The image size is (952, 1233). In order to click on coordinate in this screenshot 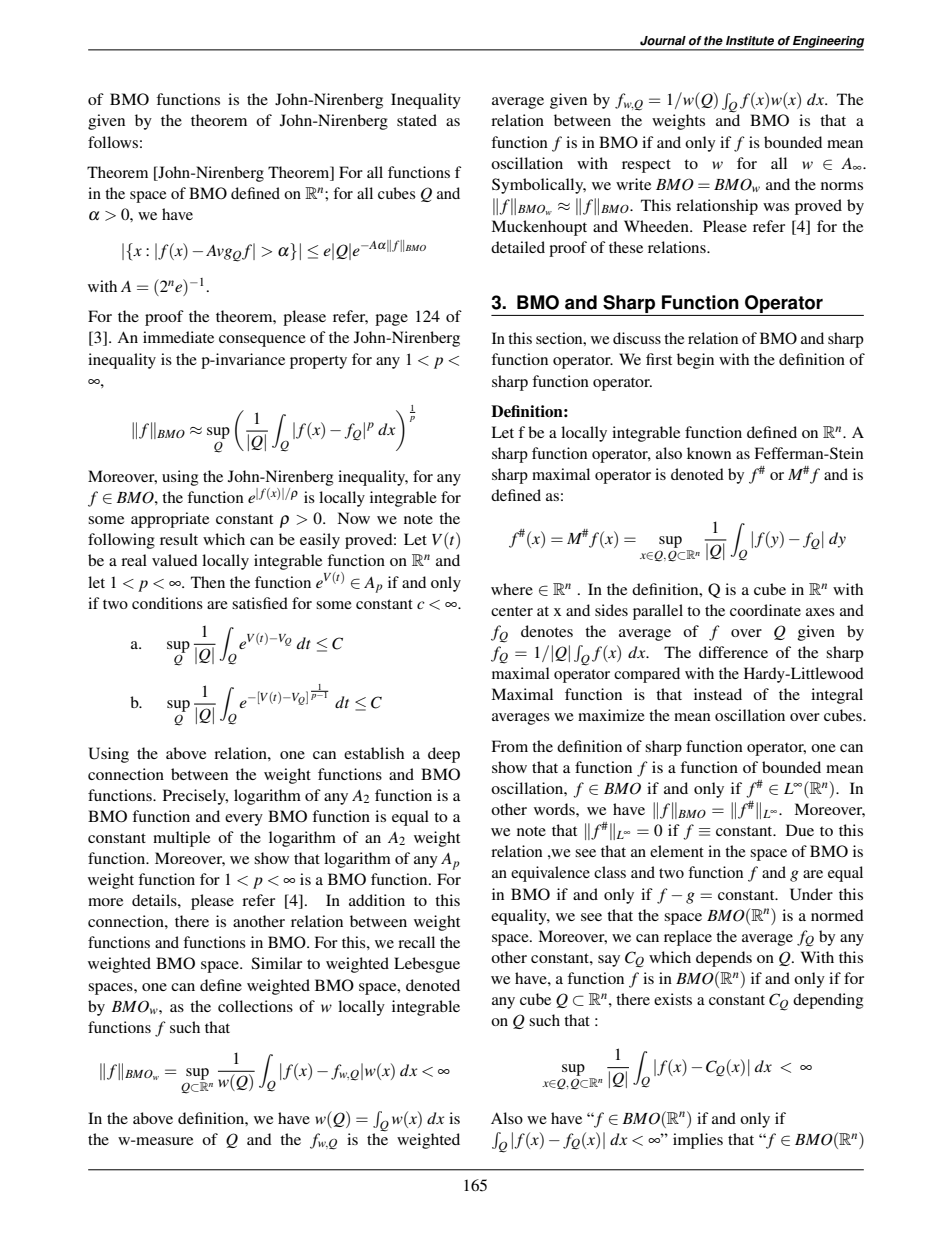, I will do `click(765, 610)`.
